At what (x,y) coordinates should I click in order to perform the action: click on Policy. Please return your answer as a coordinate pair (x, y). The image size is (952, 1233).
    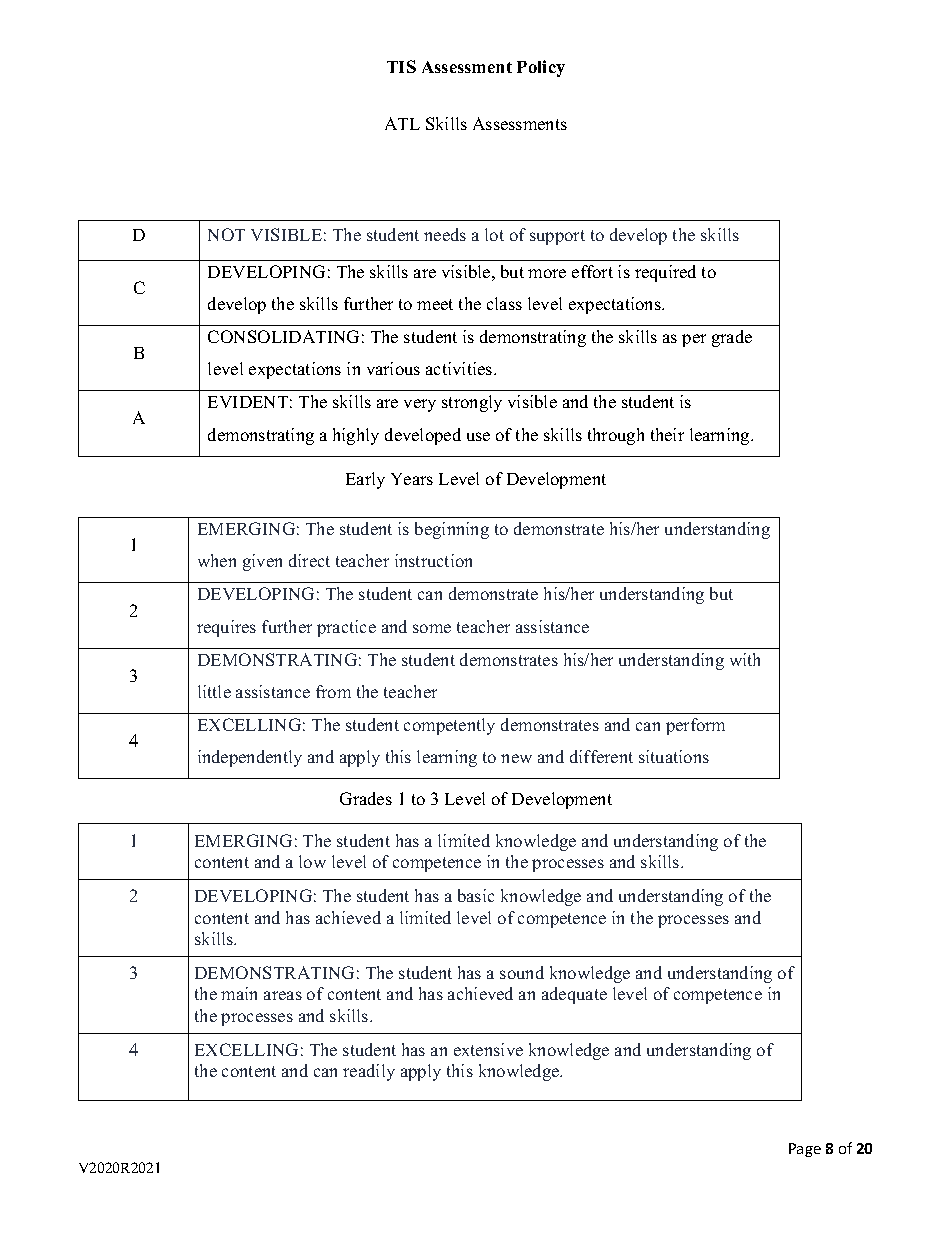
    Looking at the image, I should click on (541, 68).
